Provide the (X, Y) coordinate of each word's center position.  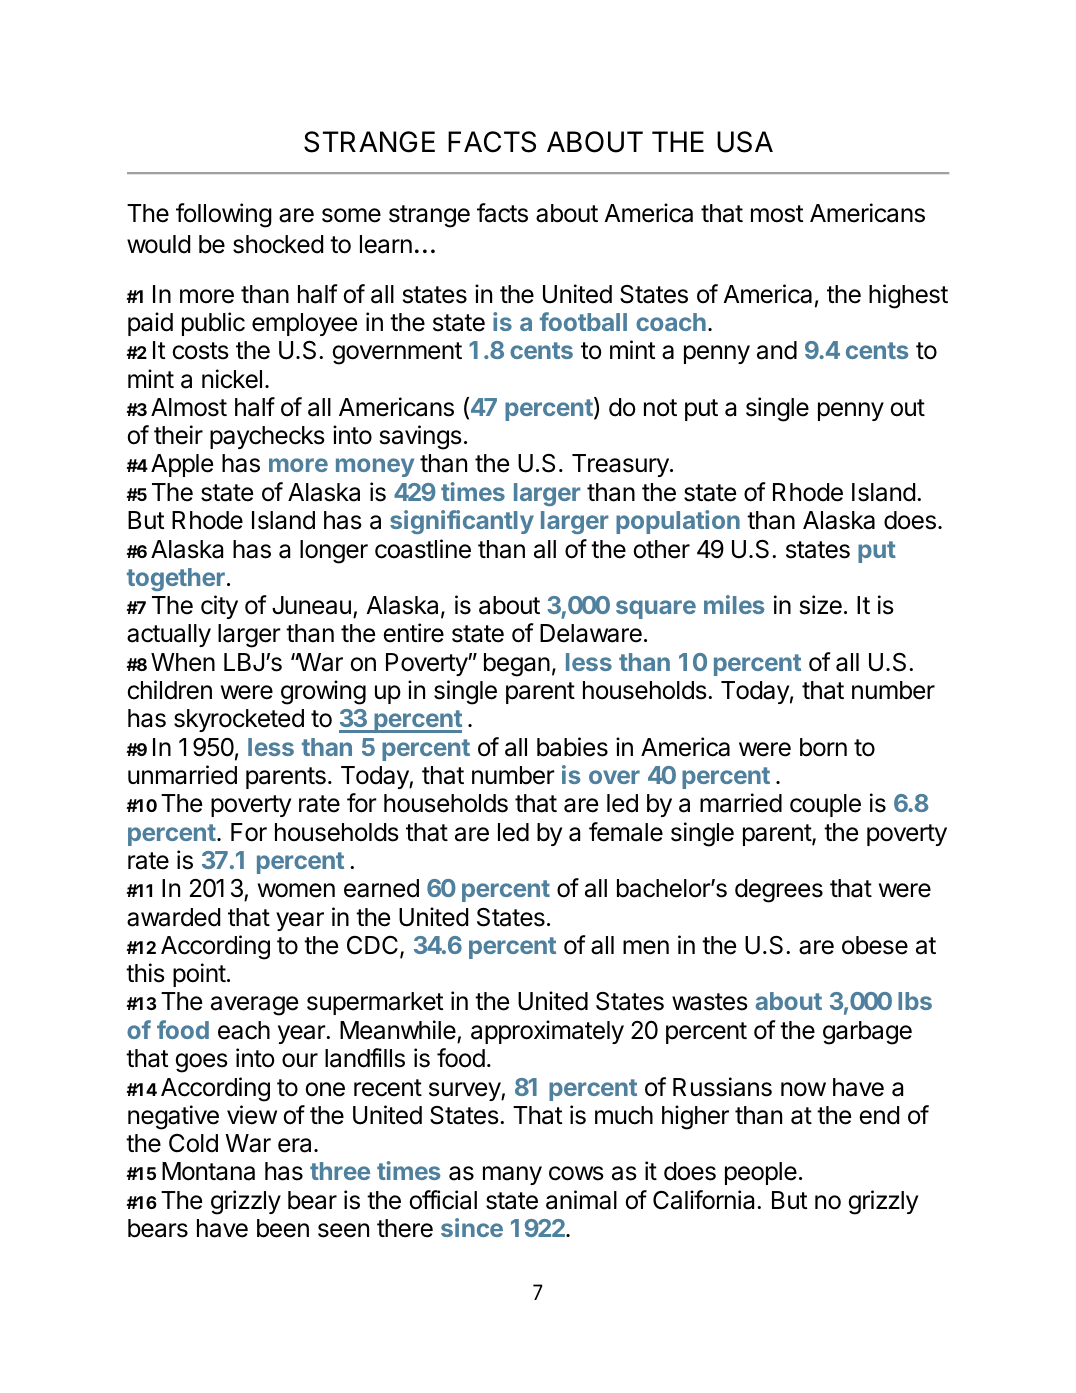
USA (745, 142)
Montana (208, 1171)
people (761, 1173)
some (351, 215)
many (512, 1175)
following (224, 215)
